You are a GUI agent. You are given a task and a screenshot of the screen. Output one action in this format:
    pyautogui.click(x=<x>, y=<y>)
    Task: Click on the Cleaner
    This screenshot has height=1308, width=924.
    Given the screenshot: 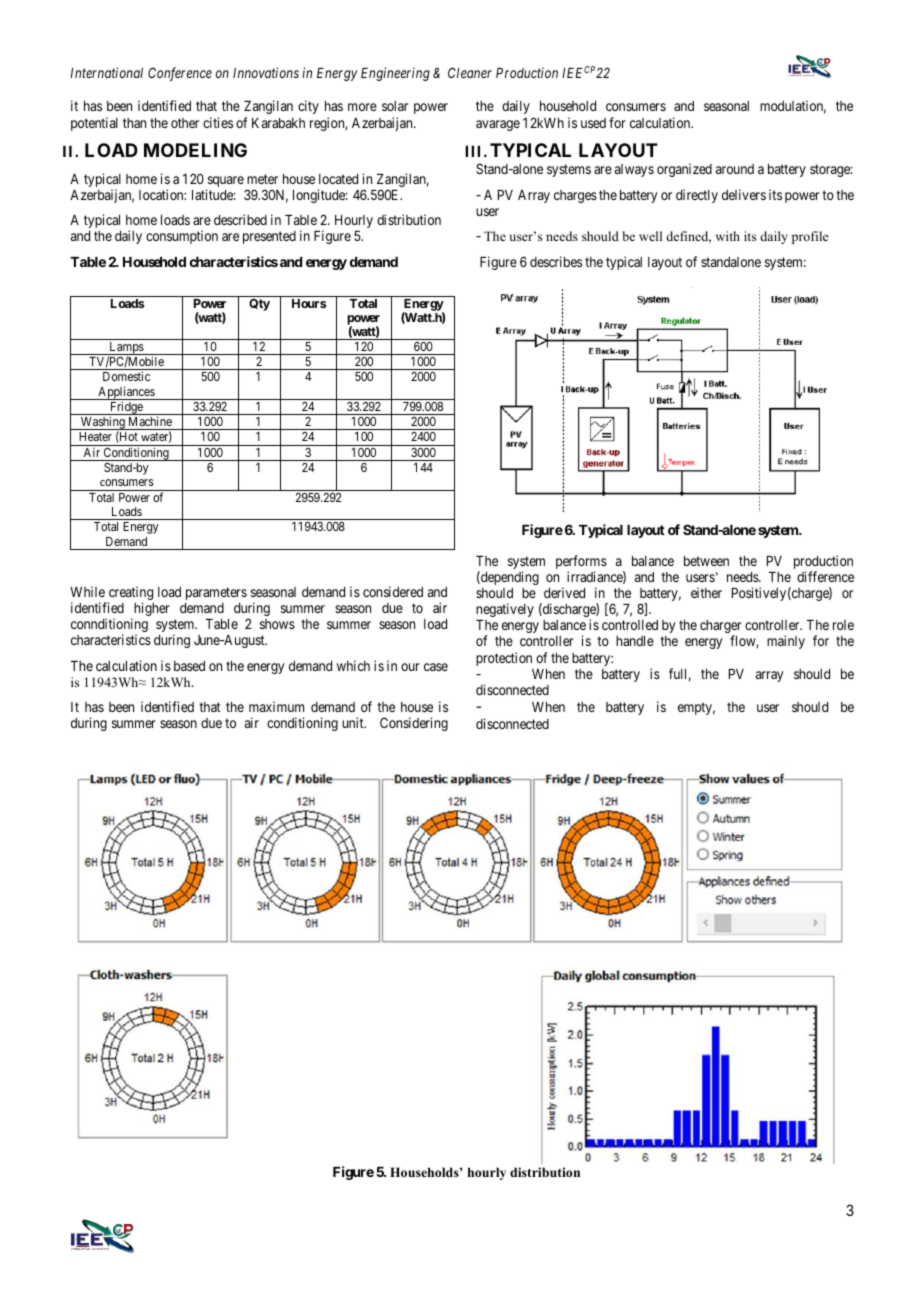 What is the action you would take?
    pyautogui.click(x=470, y=72)
